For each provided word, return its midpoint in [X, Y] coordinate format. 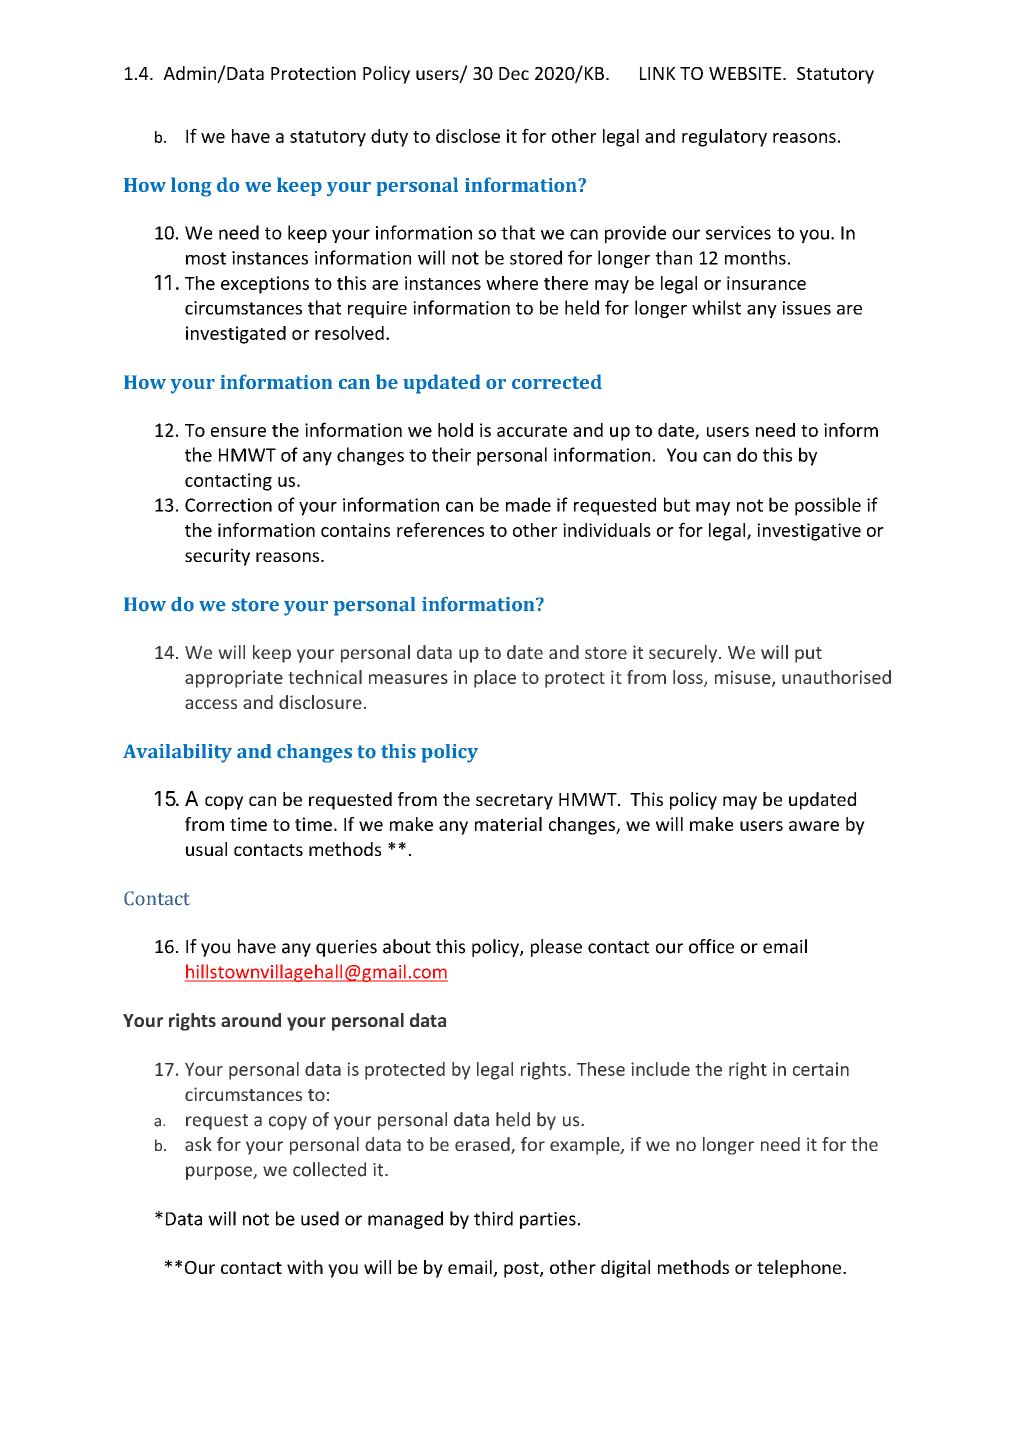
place [495, 679]
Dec [514, 73]
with [305, 1267]
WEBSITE [746, 73]
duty [389, 138]
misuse [744, 678]
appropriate [234, 679]
